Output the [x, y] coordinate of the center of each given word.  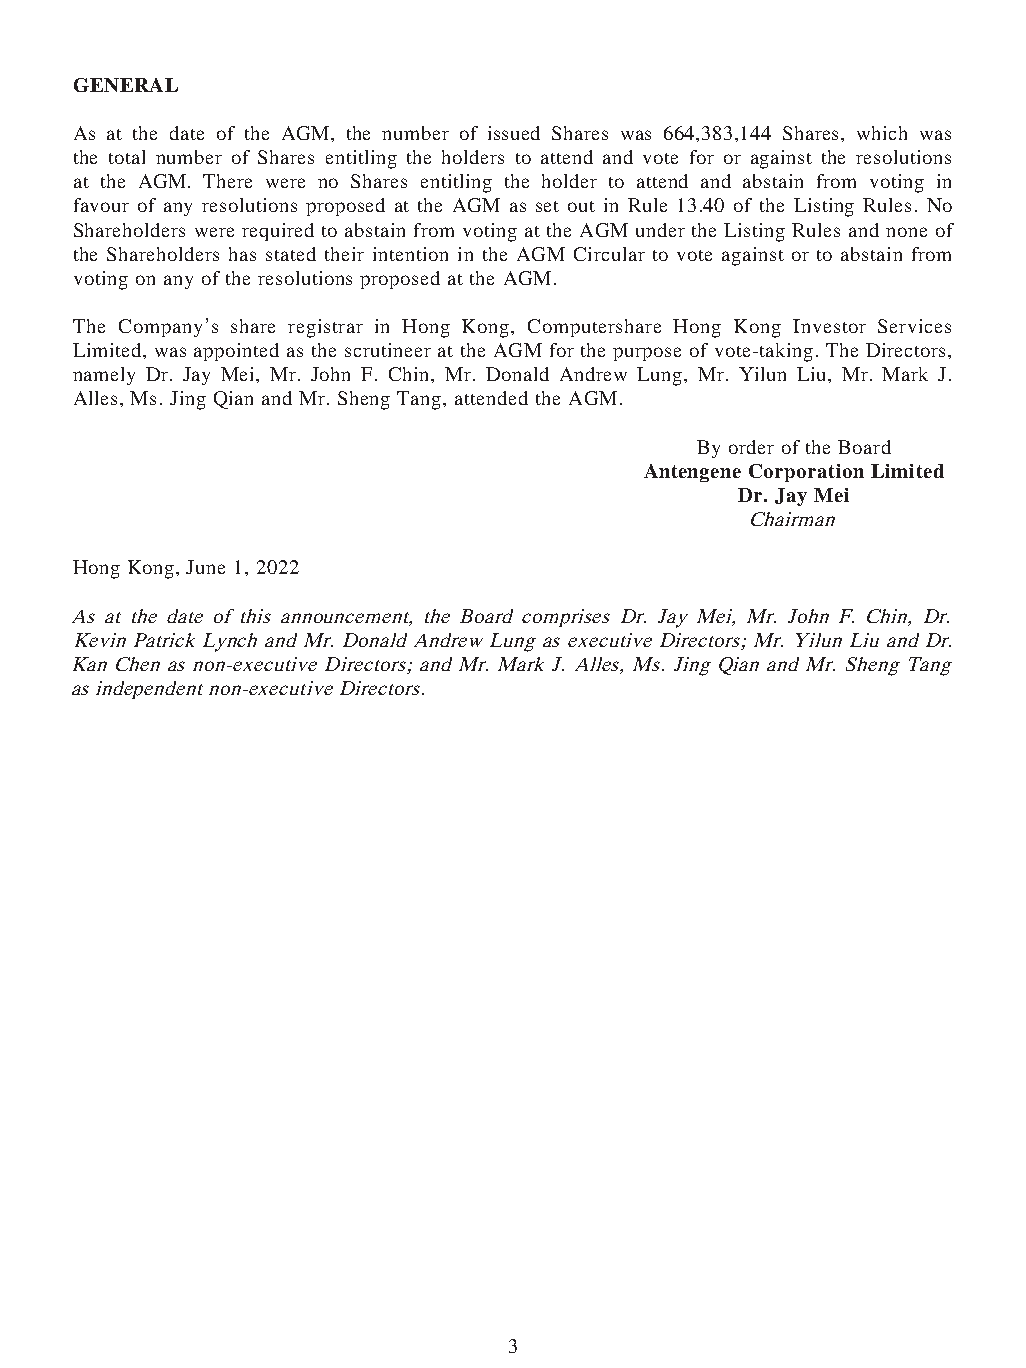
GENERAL [126, 85]
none [906, 232]
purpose [647, 354]
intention [410, 254]
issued [514, 133]
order [751, 447]
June [205, 567]
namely [104, 376]
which [882, 133]
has [242, 254]
